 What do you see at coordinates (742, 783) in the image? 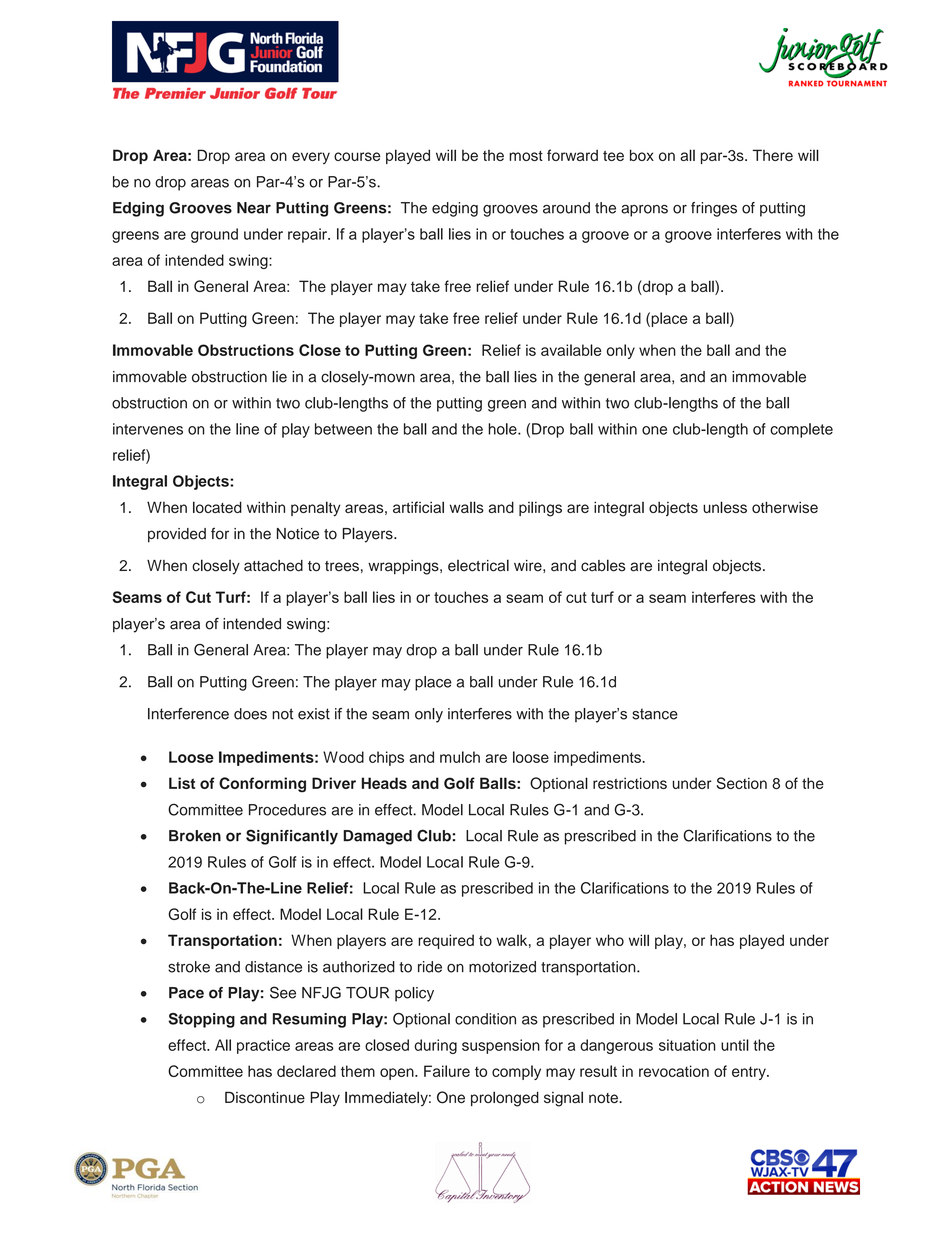
I see `Section` at bounding box center [742, 783].
